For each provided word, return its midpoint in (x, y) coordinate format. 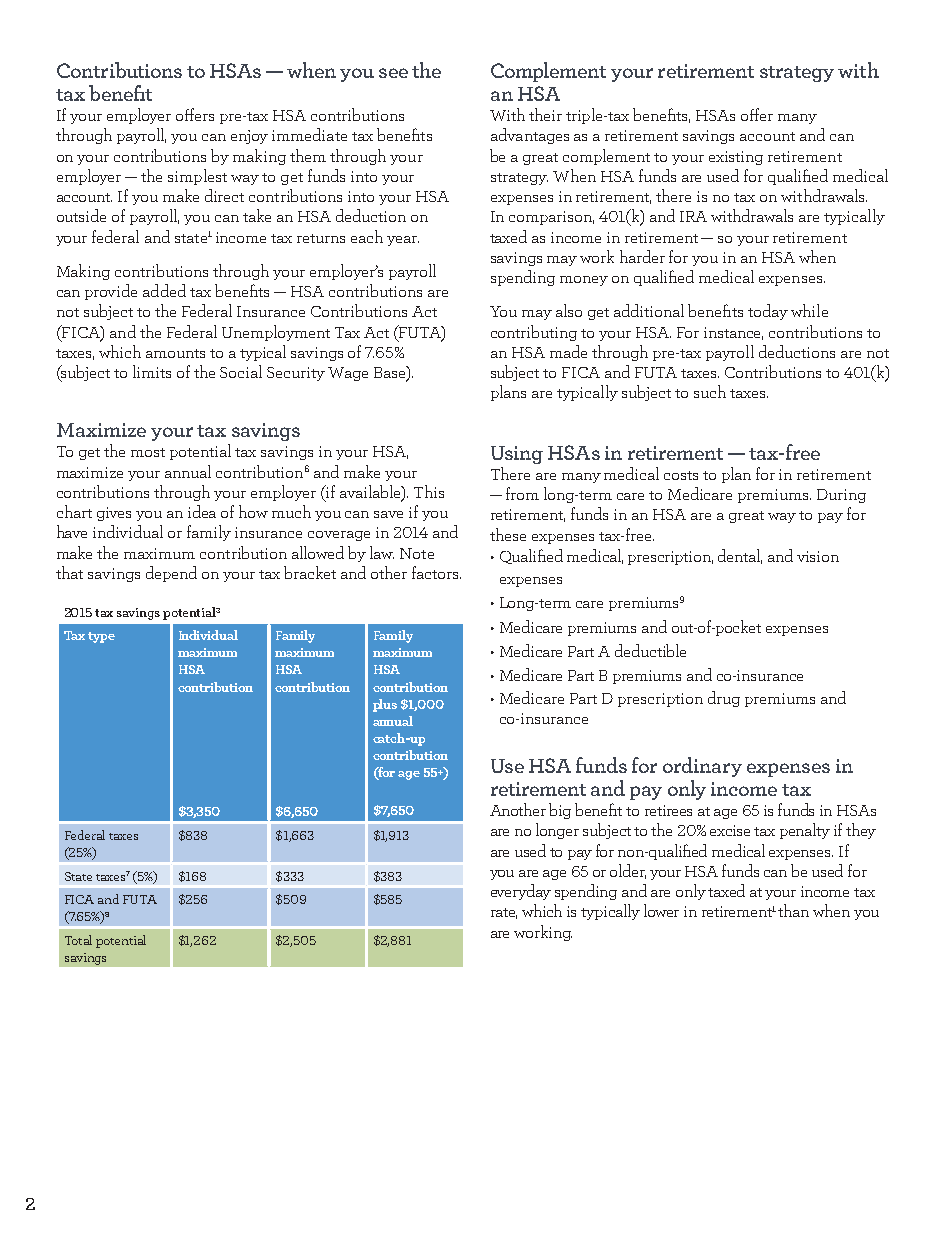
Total (78, 940)
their (545, 114)
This (429, 491)
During (841, 496)
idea (202, 511)
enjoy (249, 137)
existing (736, 158)
